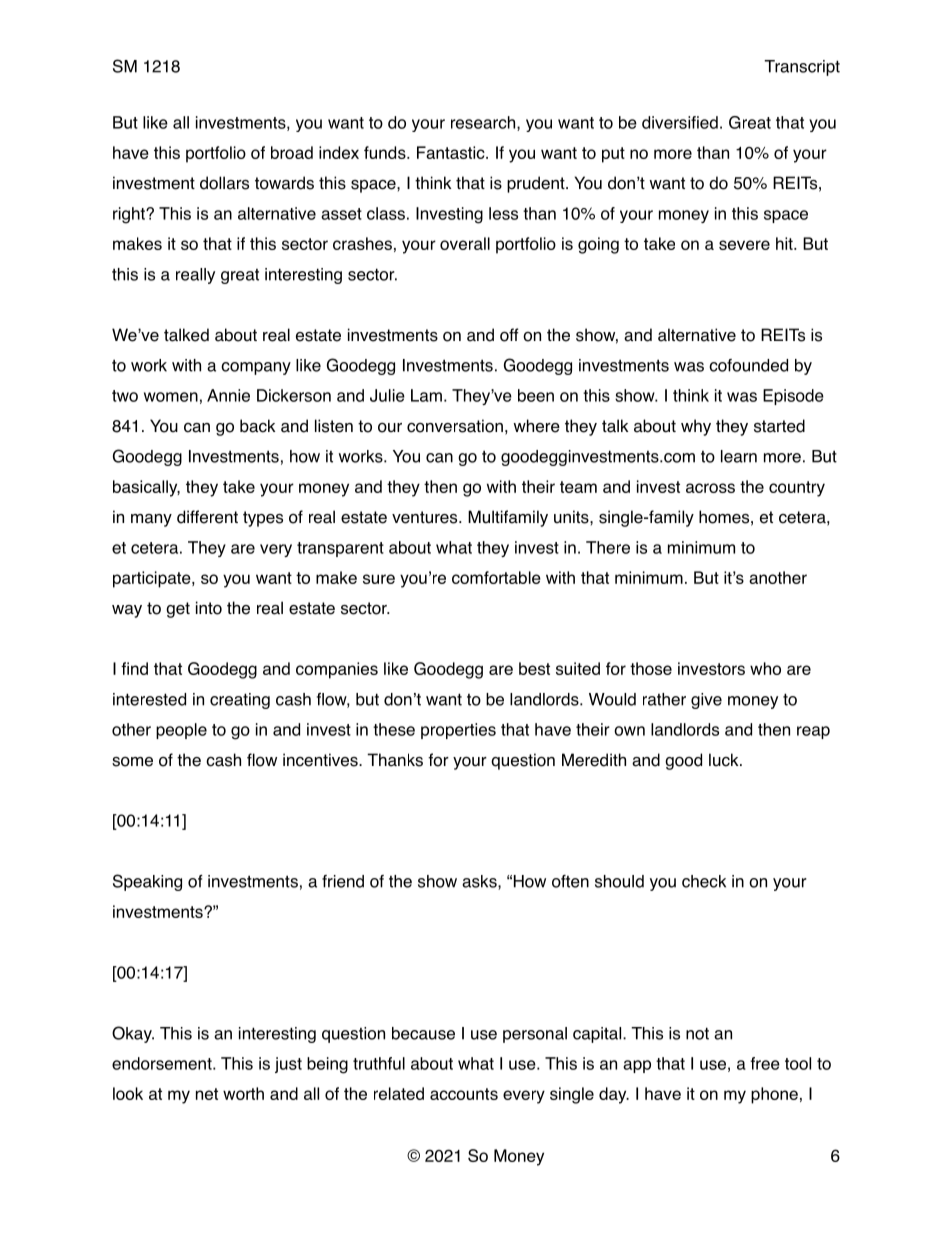  I want to click on research, so click(484, 123).
